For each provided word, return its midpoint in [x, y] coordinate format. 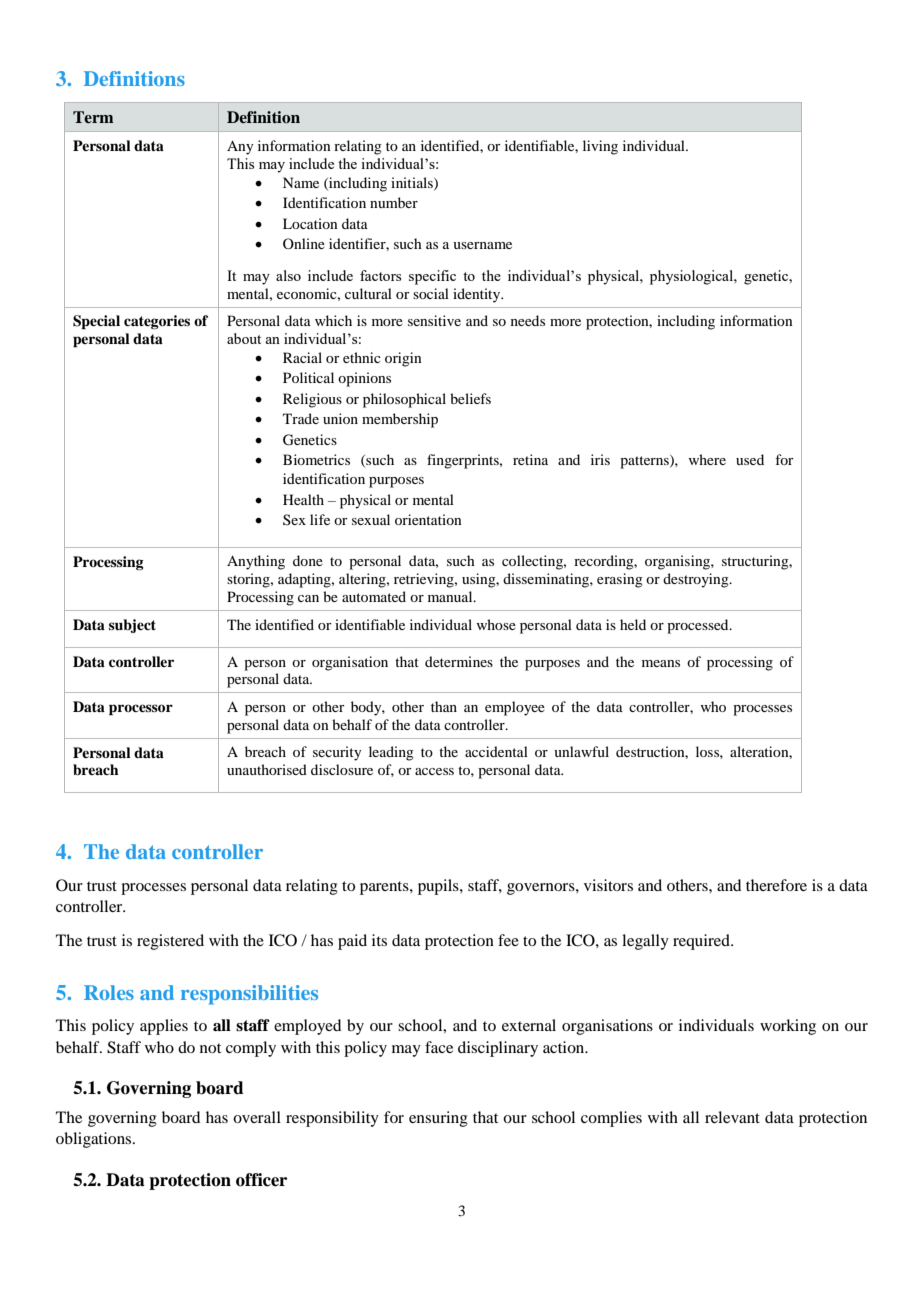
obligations [95, 1140]
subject [132, 626]
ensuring [438, 1119]
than [444, 706]
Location [310, 223]
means [661, 663]
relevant [732, 1117]
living [600, 147]
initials [413, 183]
